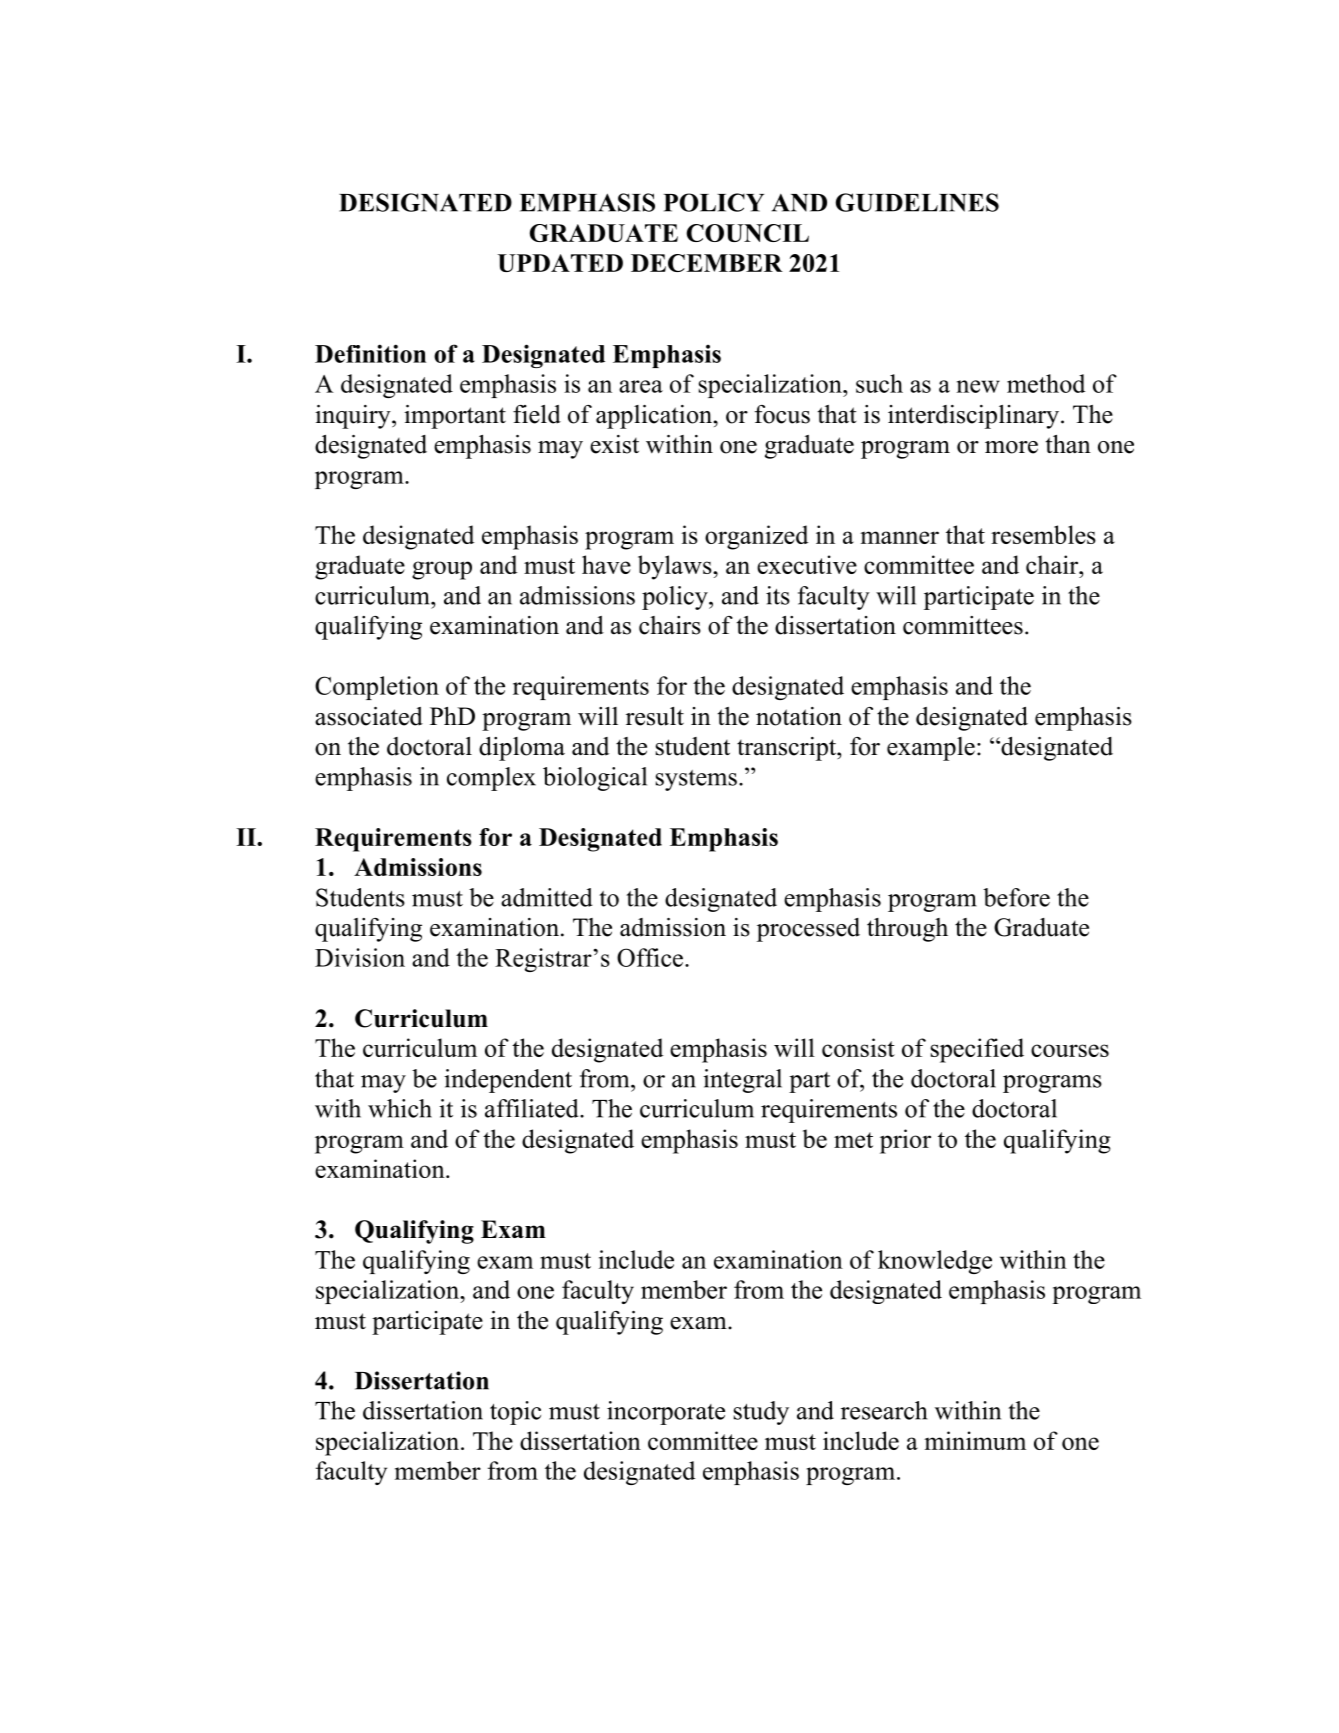 This screenshot has height=1733, width=1339. I want to click on before, so click(1016, 897).
